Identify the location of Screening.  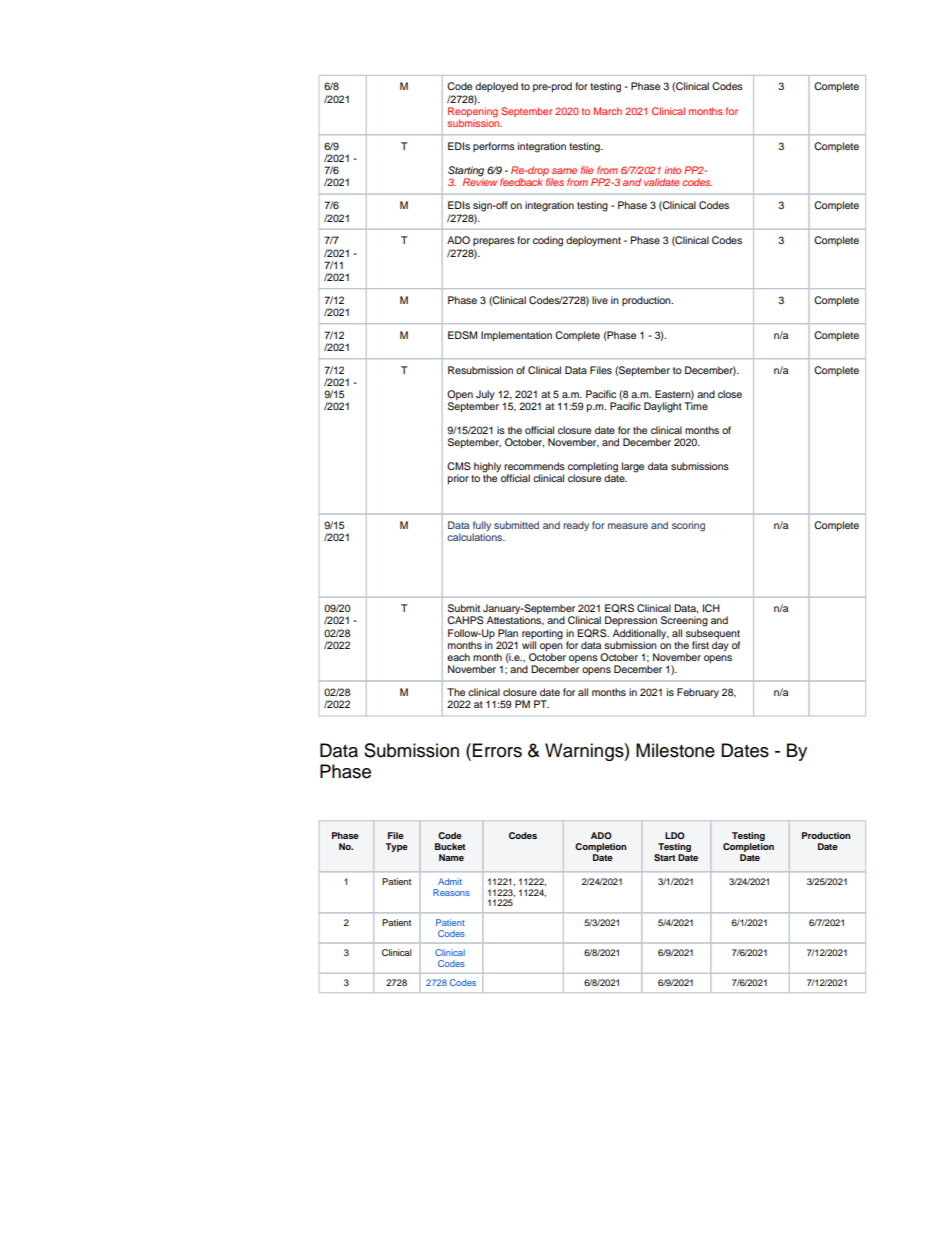
(684, 621).
